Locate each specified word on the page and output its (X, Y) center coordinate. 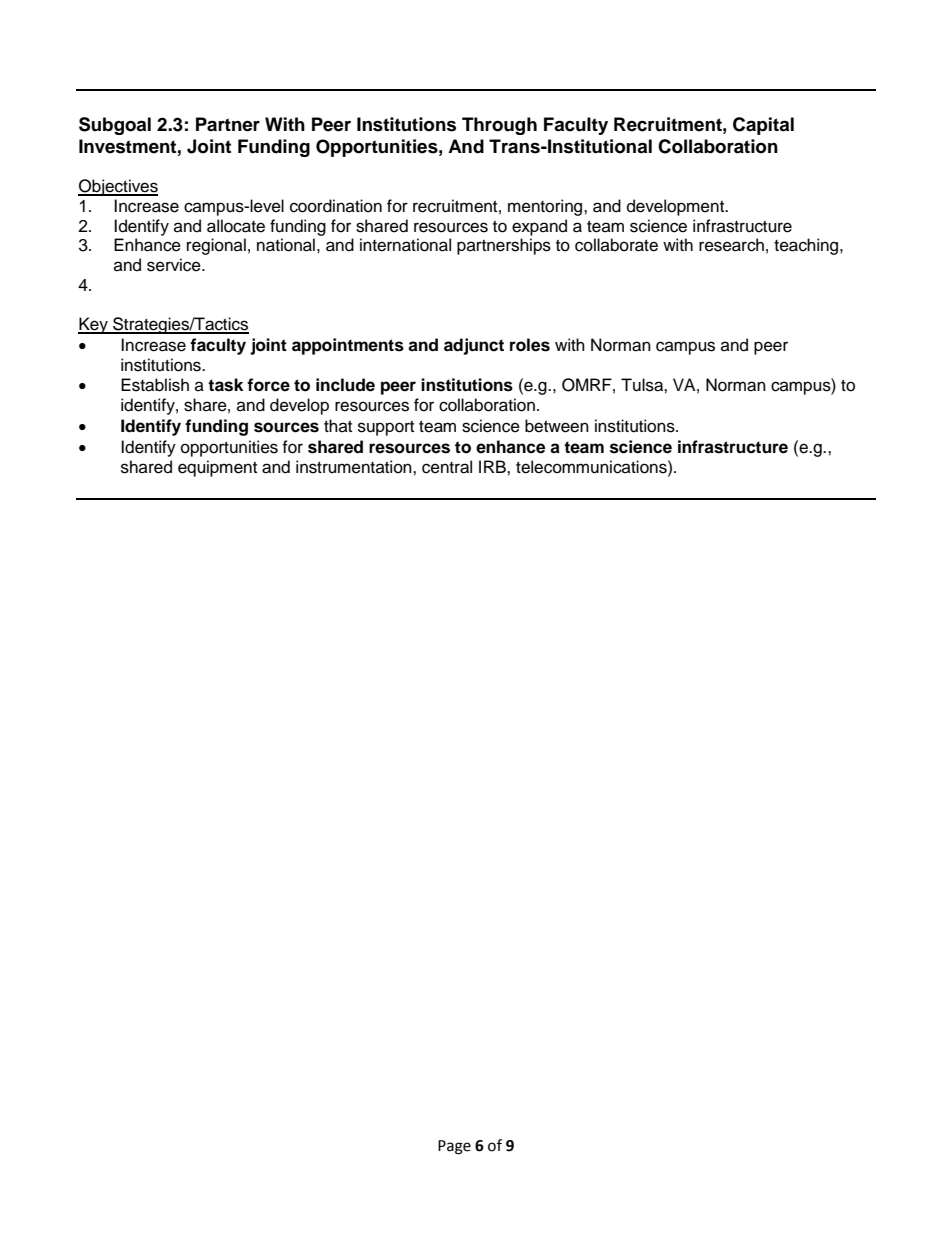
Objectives (118, 187)
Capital (763, 126)
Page (454, 1147)
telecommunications (592, 467)
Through (499, 126)
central (447, 467)
